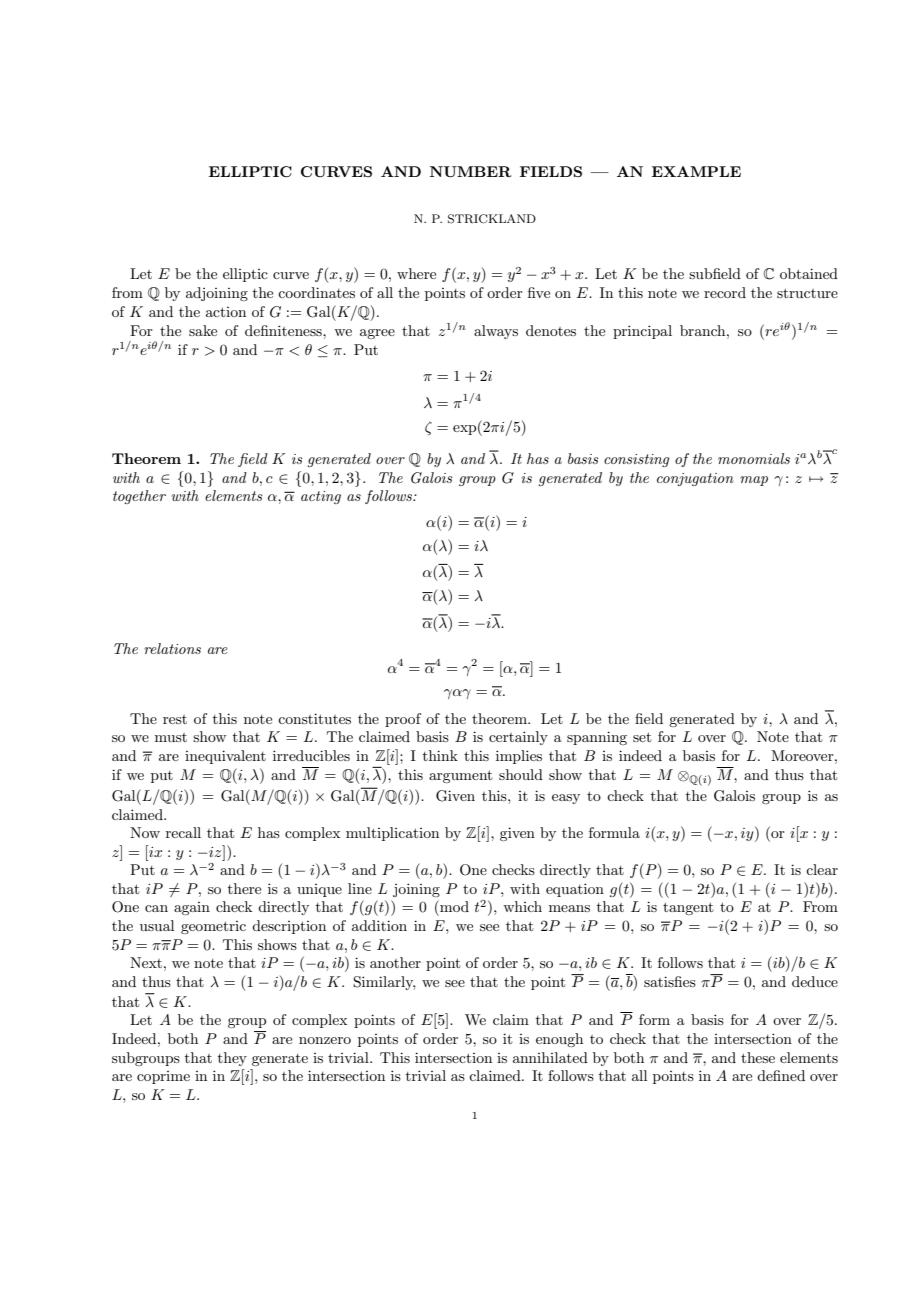  Describe the element at coordinates (696, 171) in the image. I see `EXAMPLE` at that location.
